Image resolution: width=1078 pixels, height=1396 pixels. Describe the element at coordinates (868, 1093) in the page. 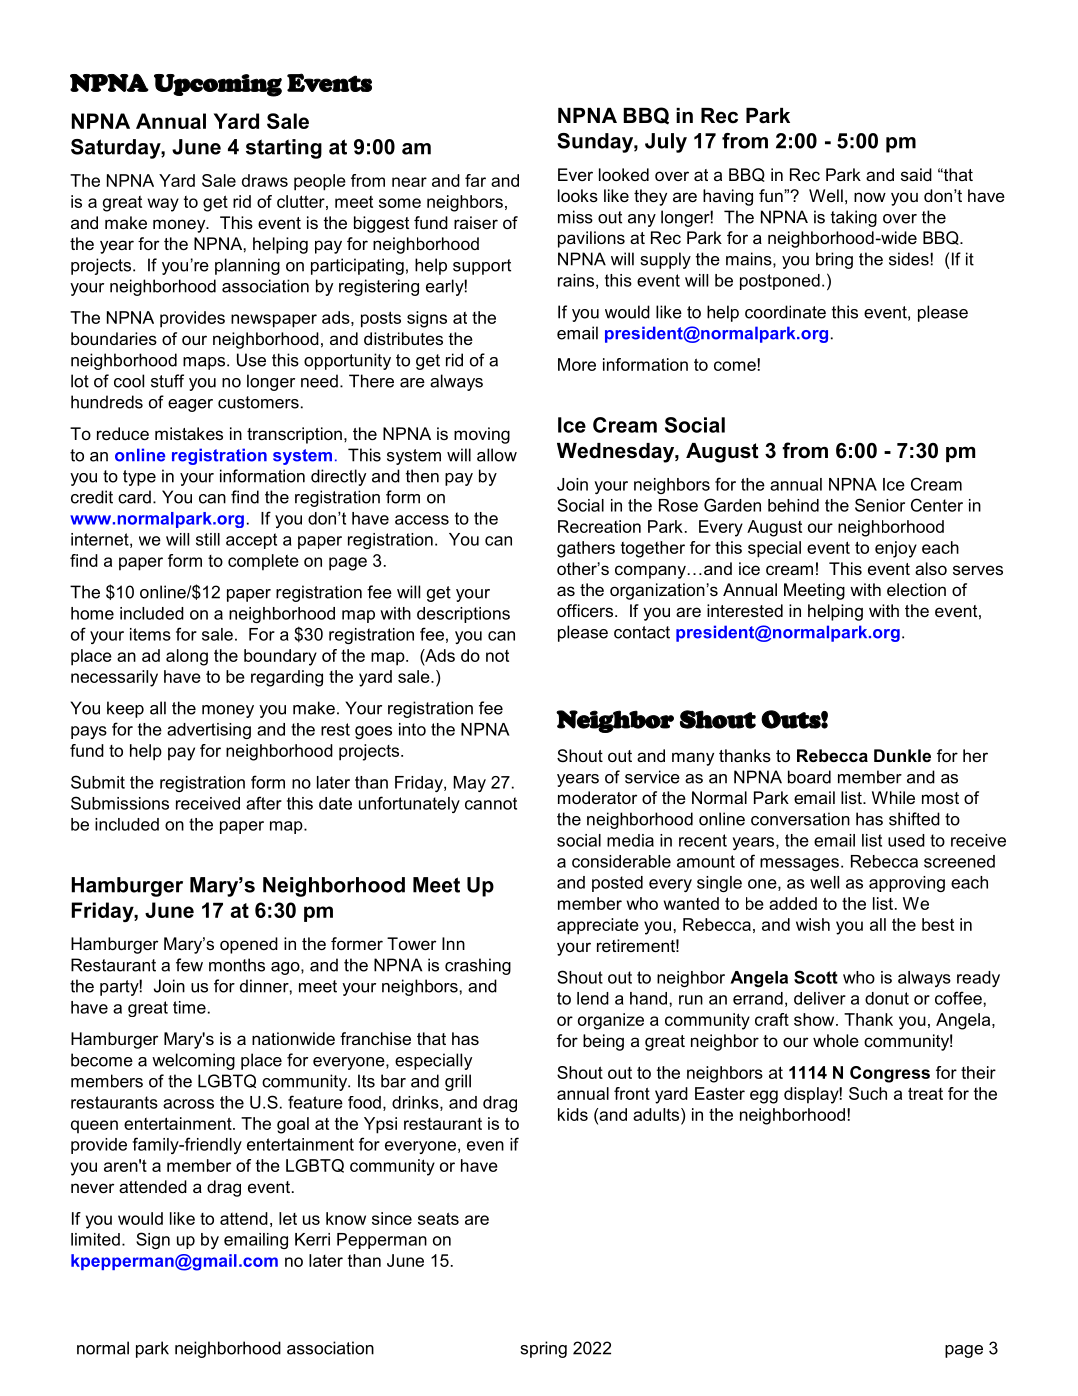

I see `Such` at that location.
